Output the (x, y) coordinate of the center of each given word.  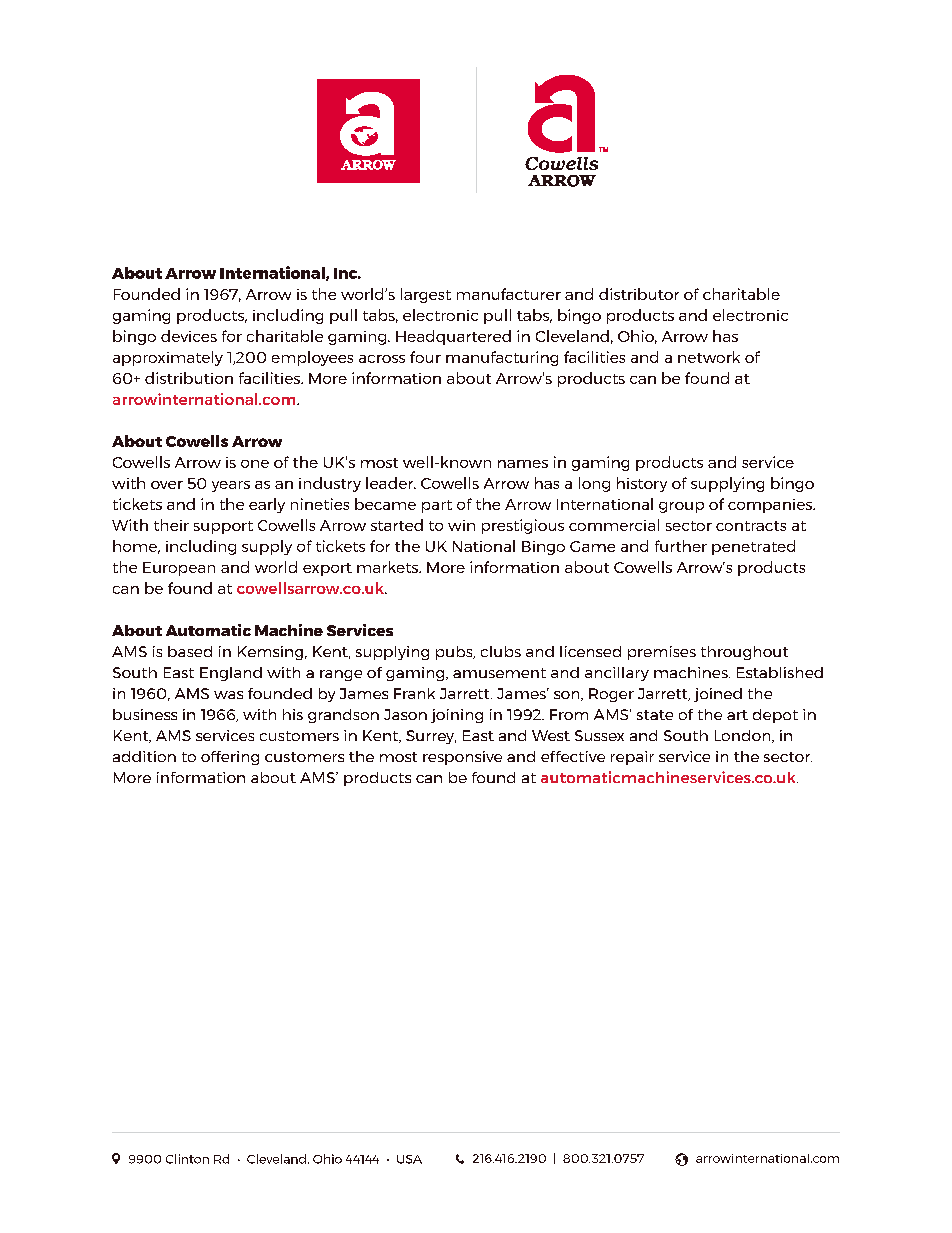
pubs (455, 653)
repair (632, 758)
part (437, 506)
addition (144, 756)
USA (409, 1159)
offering (230, 758)
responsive (462, 758)
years (231, 486)
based (190, 651)
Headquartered (453, 337)
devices (189, 336)
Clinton (187, 1159)
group (681, 507)
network (709, 357)
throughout (744, 653)
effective (573, 756)
